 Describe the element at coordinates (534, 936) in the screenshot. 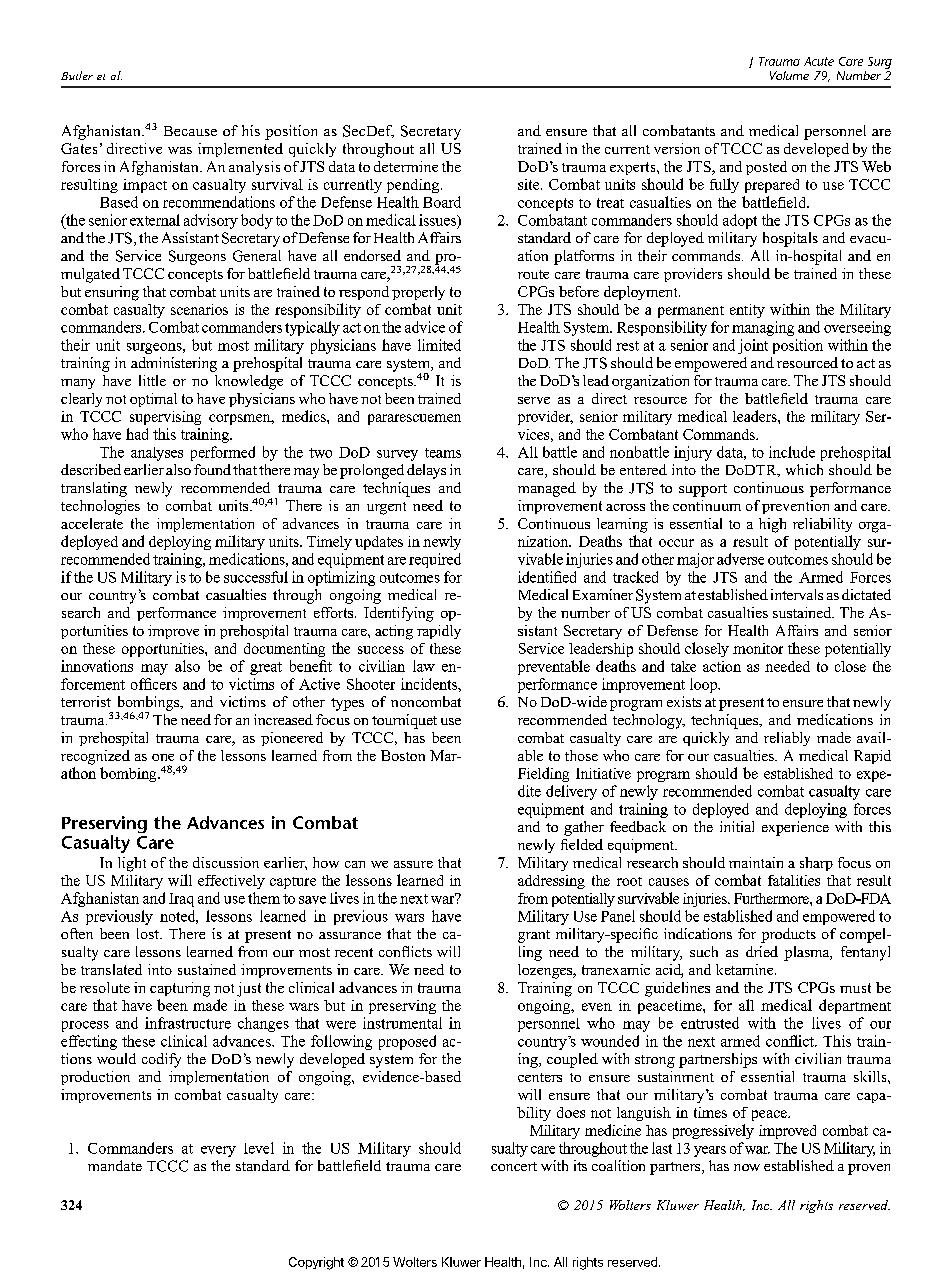

I see `grant` at that location.
